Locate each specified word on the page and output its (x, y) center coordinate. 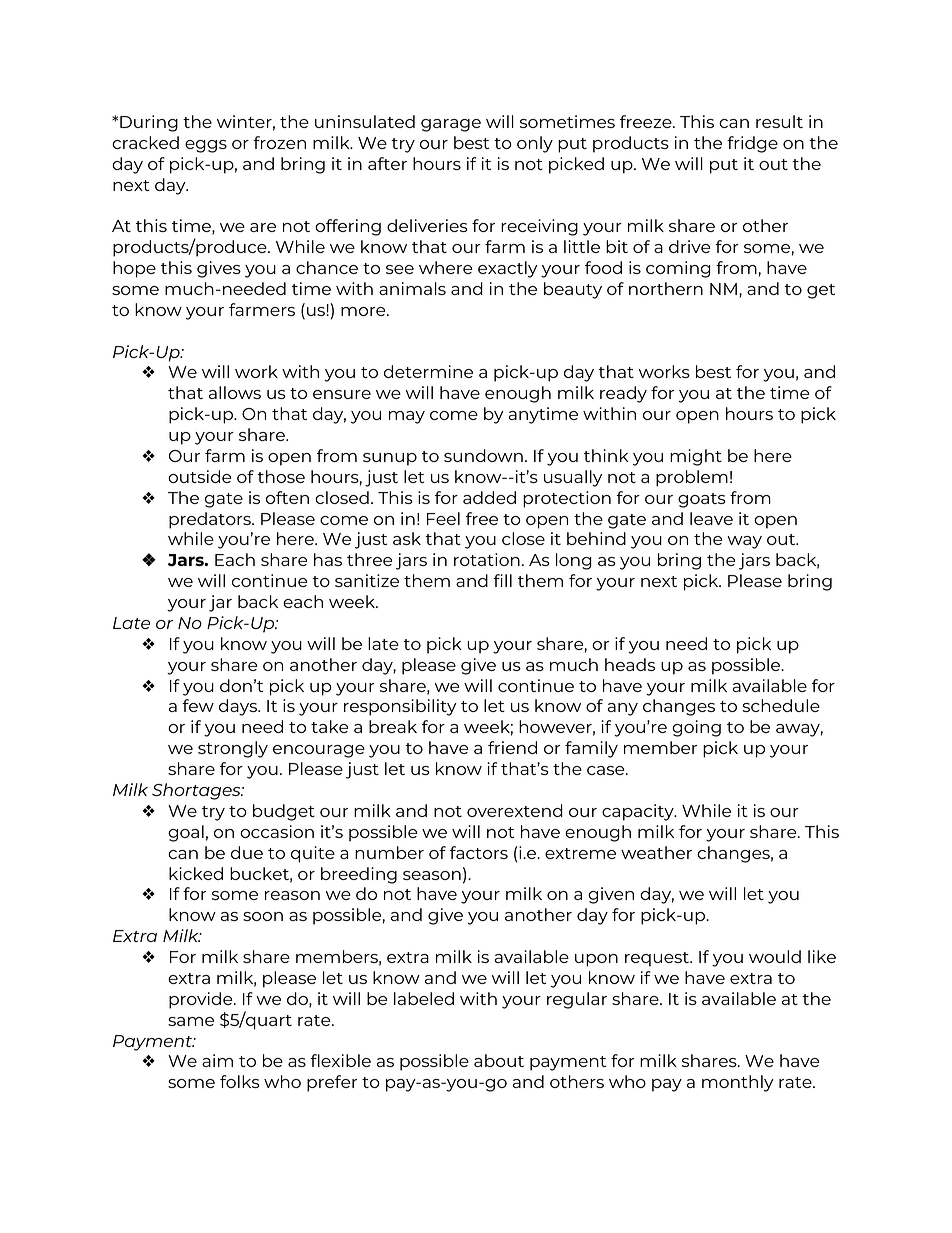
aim (217, 1060)
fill (502, 580)
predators (211, 520)
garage (451, 125)
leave (711, 518)
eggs (206, 146)
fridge (752, 144)
